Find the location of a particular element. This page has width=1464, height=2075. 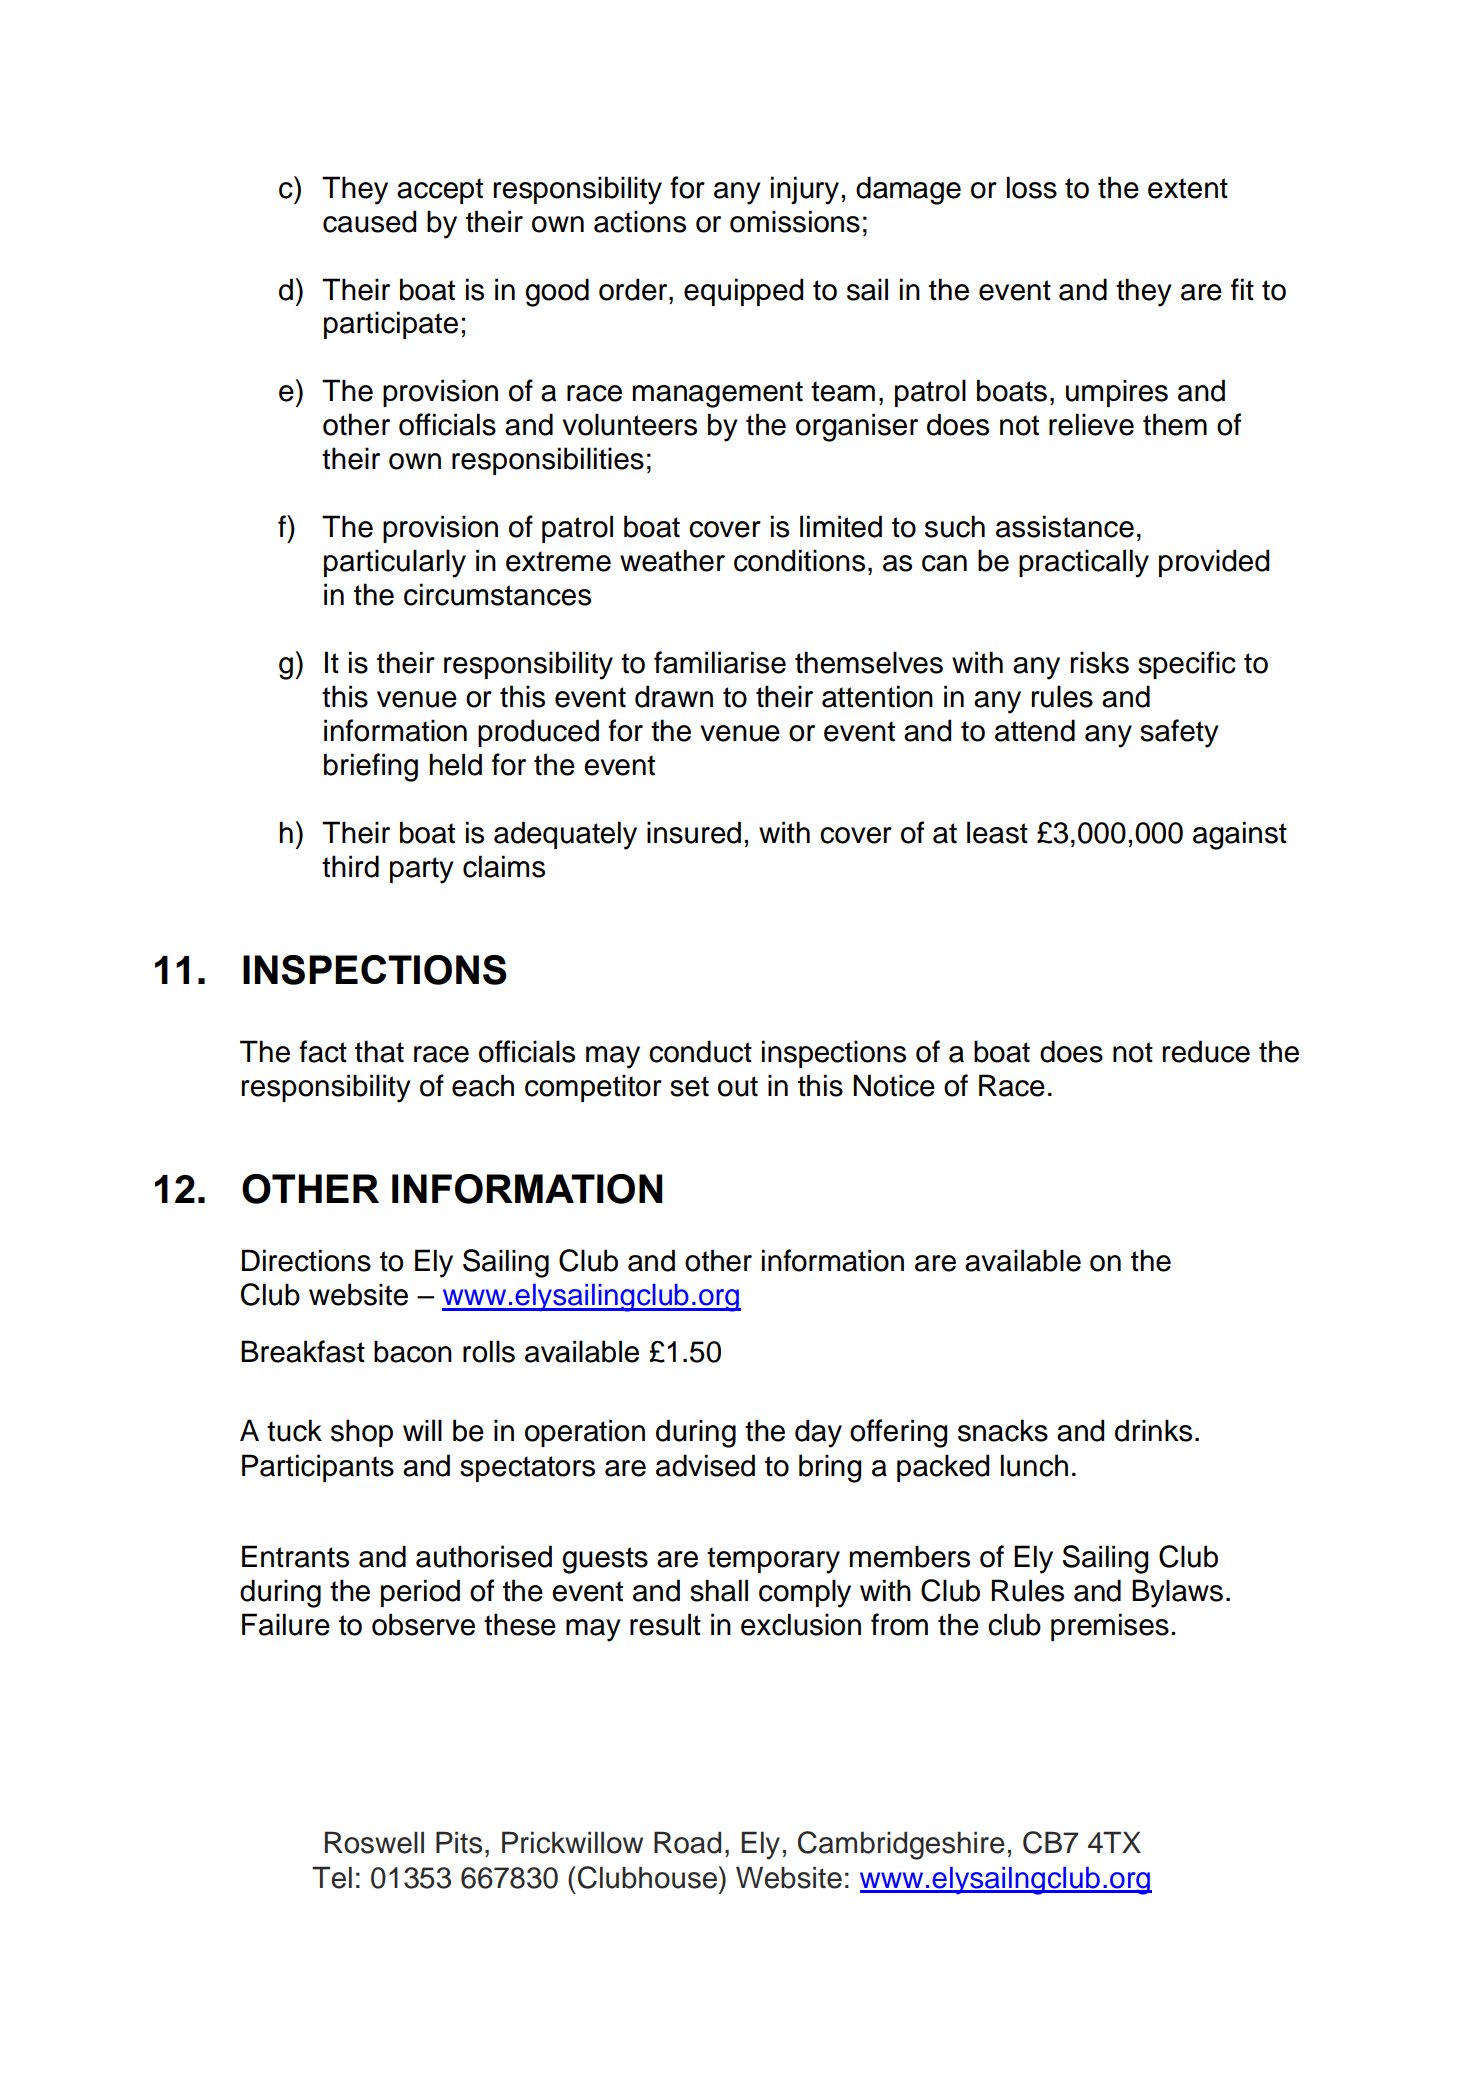

that is located at coordinates (379, 1051).
